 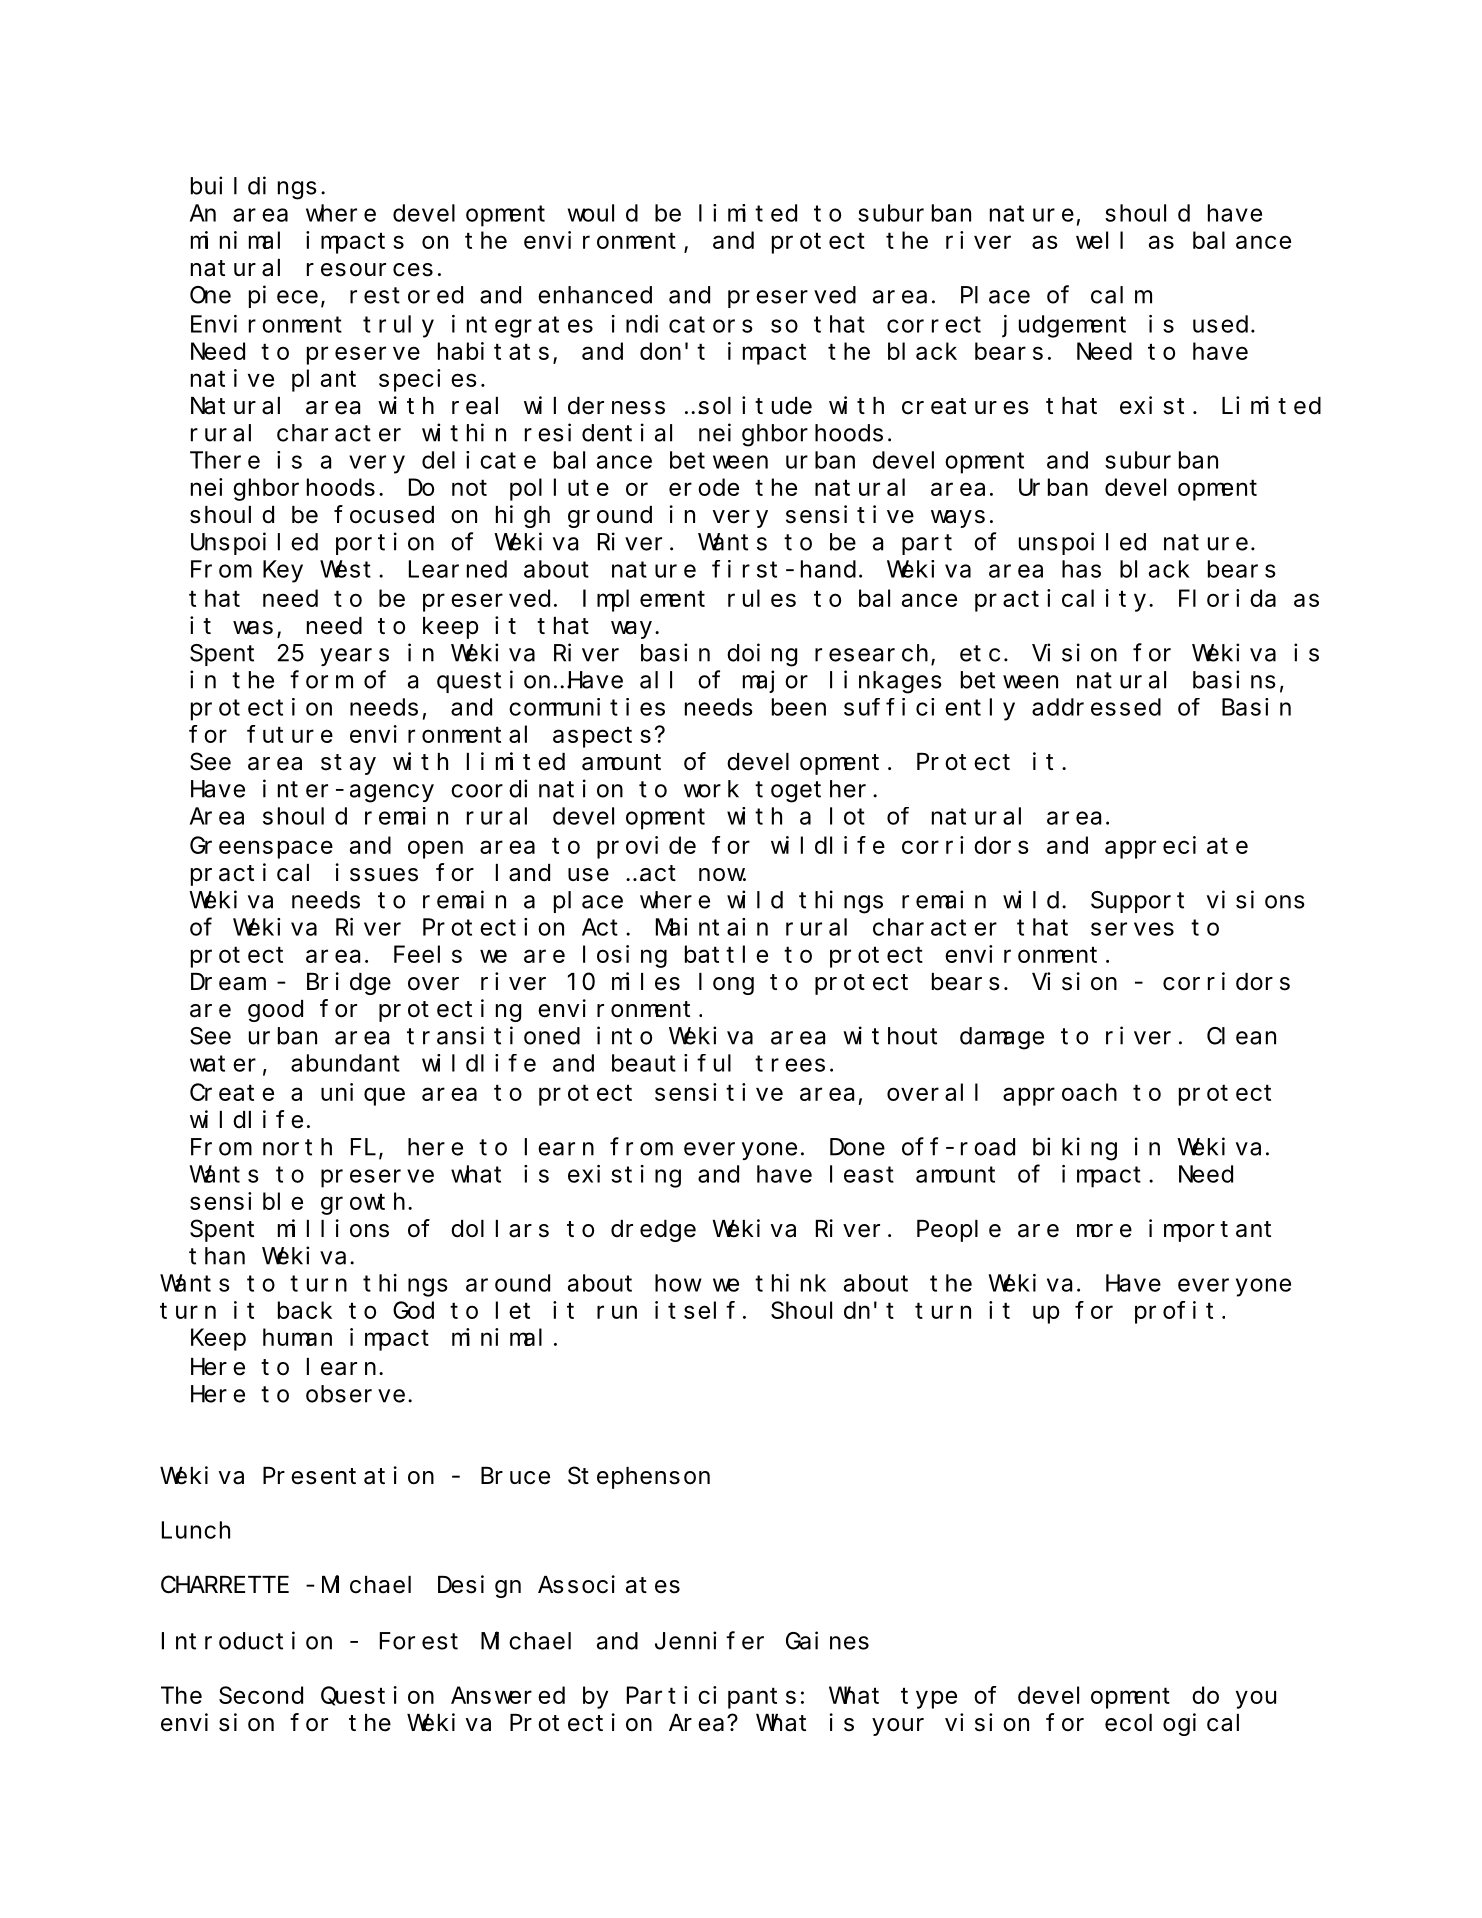 I want to click on battle, so click(x=726, y=954).
